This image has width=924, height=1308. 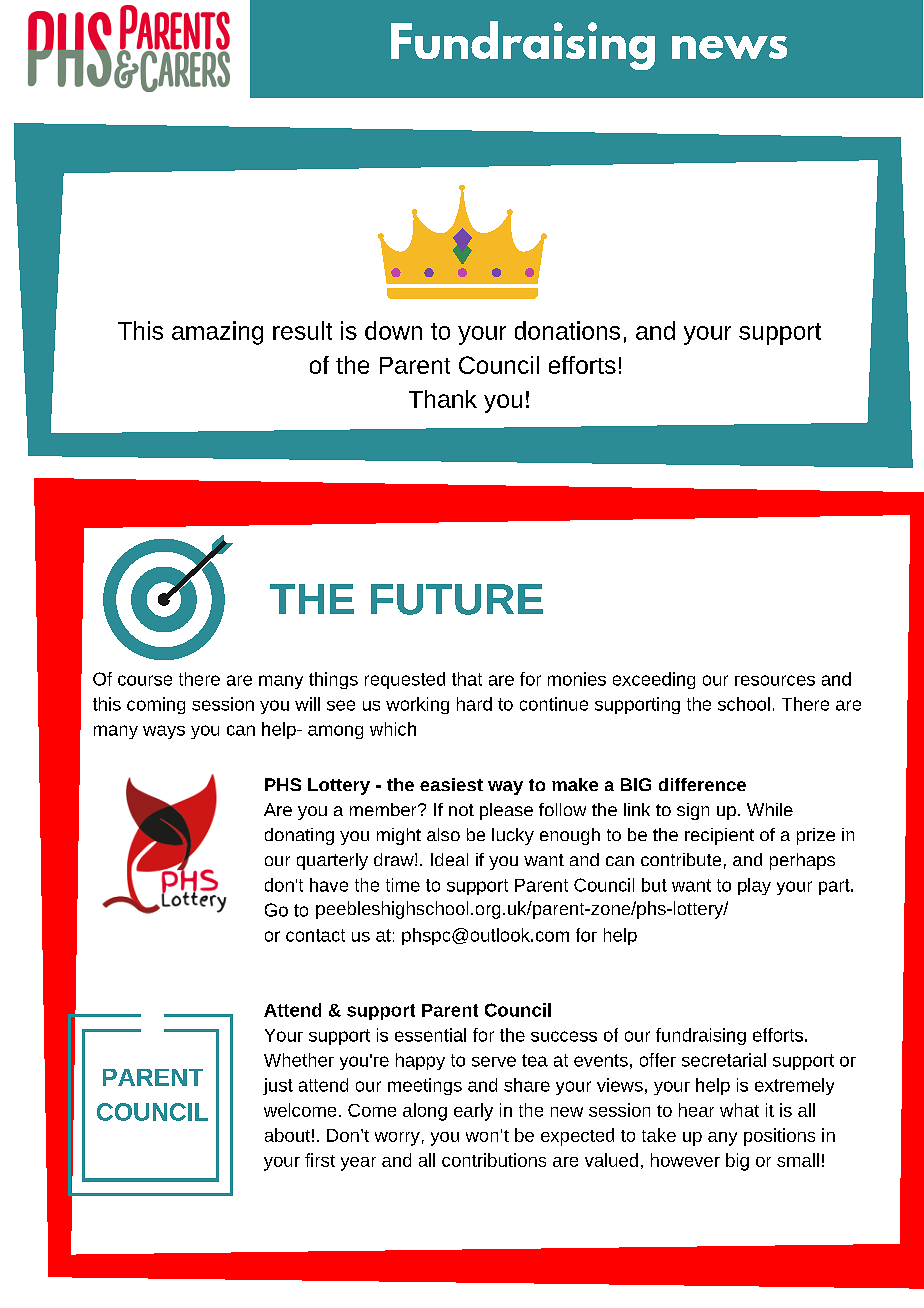 What do you see at coordinates (302, 330) in the image?
I see `result` at bounding box center [302, 330].
